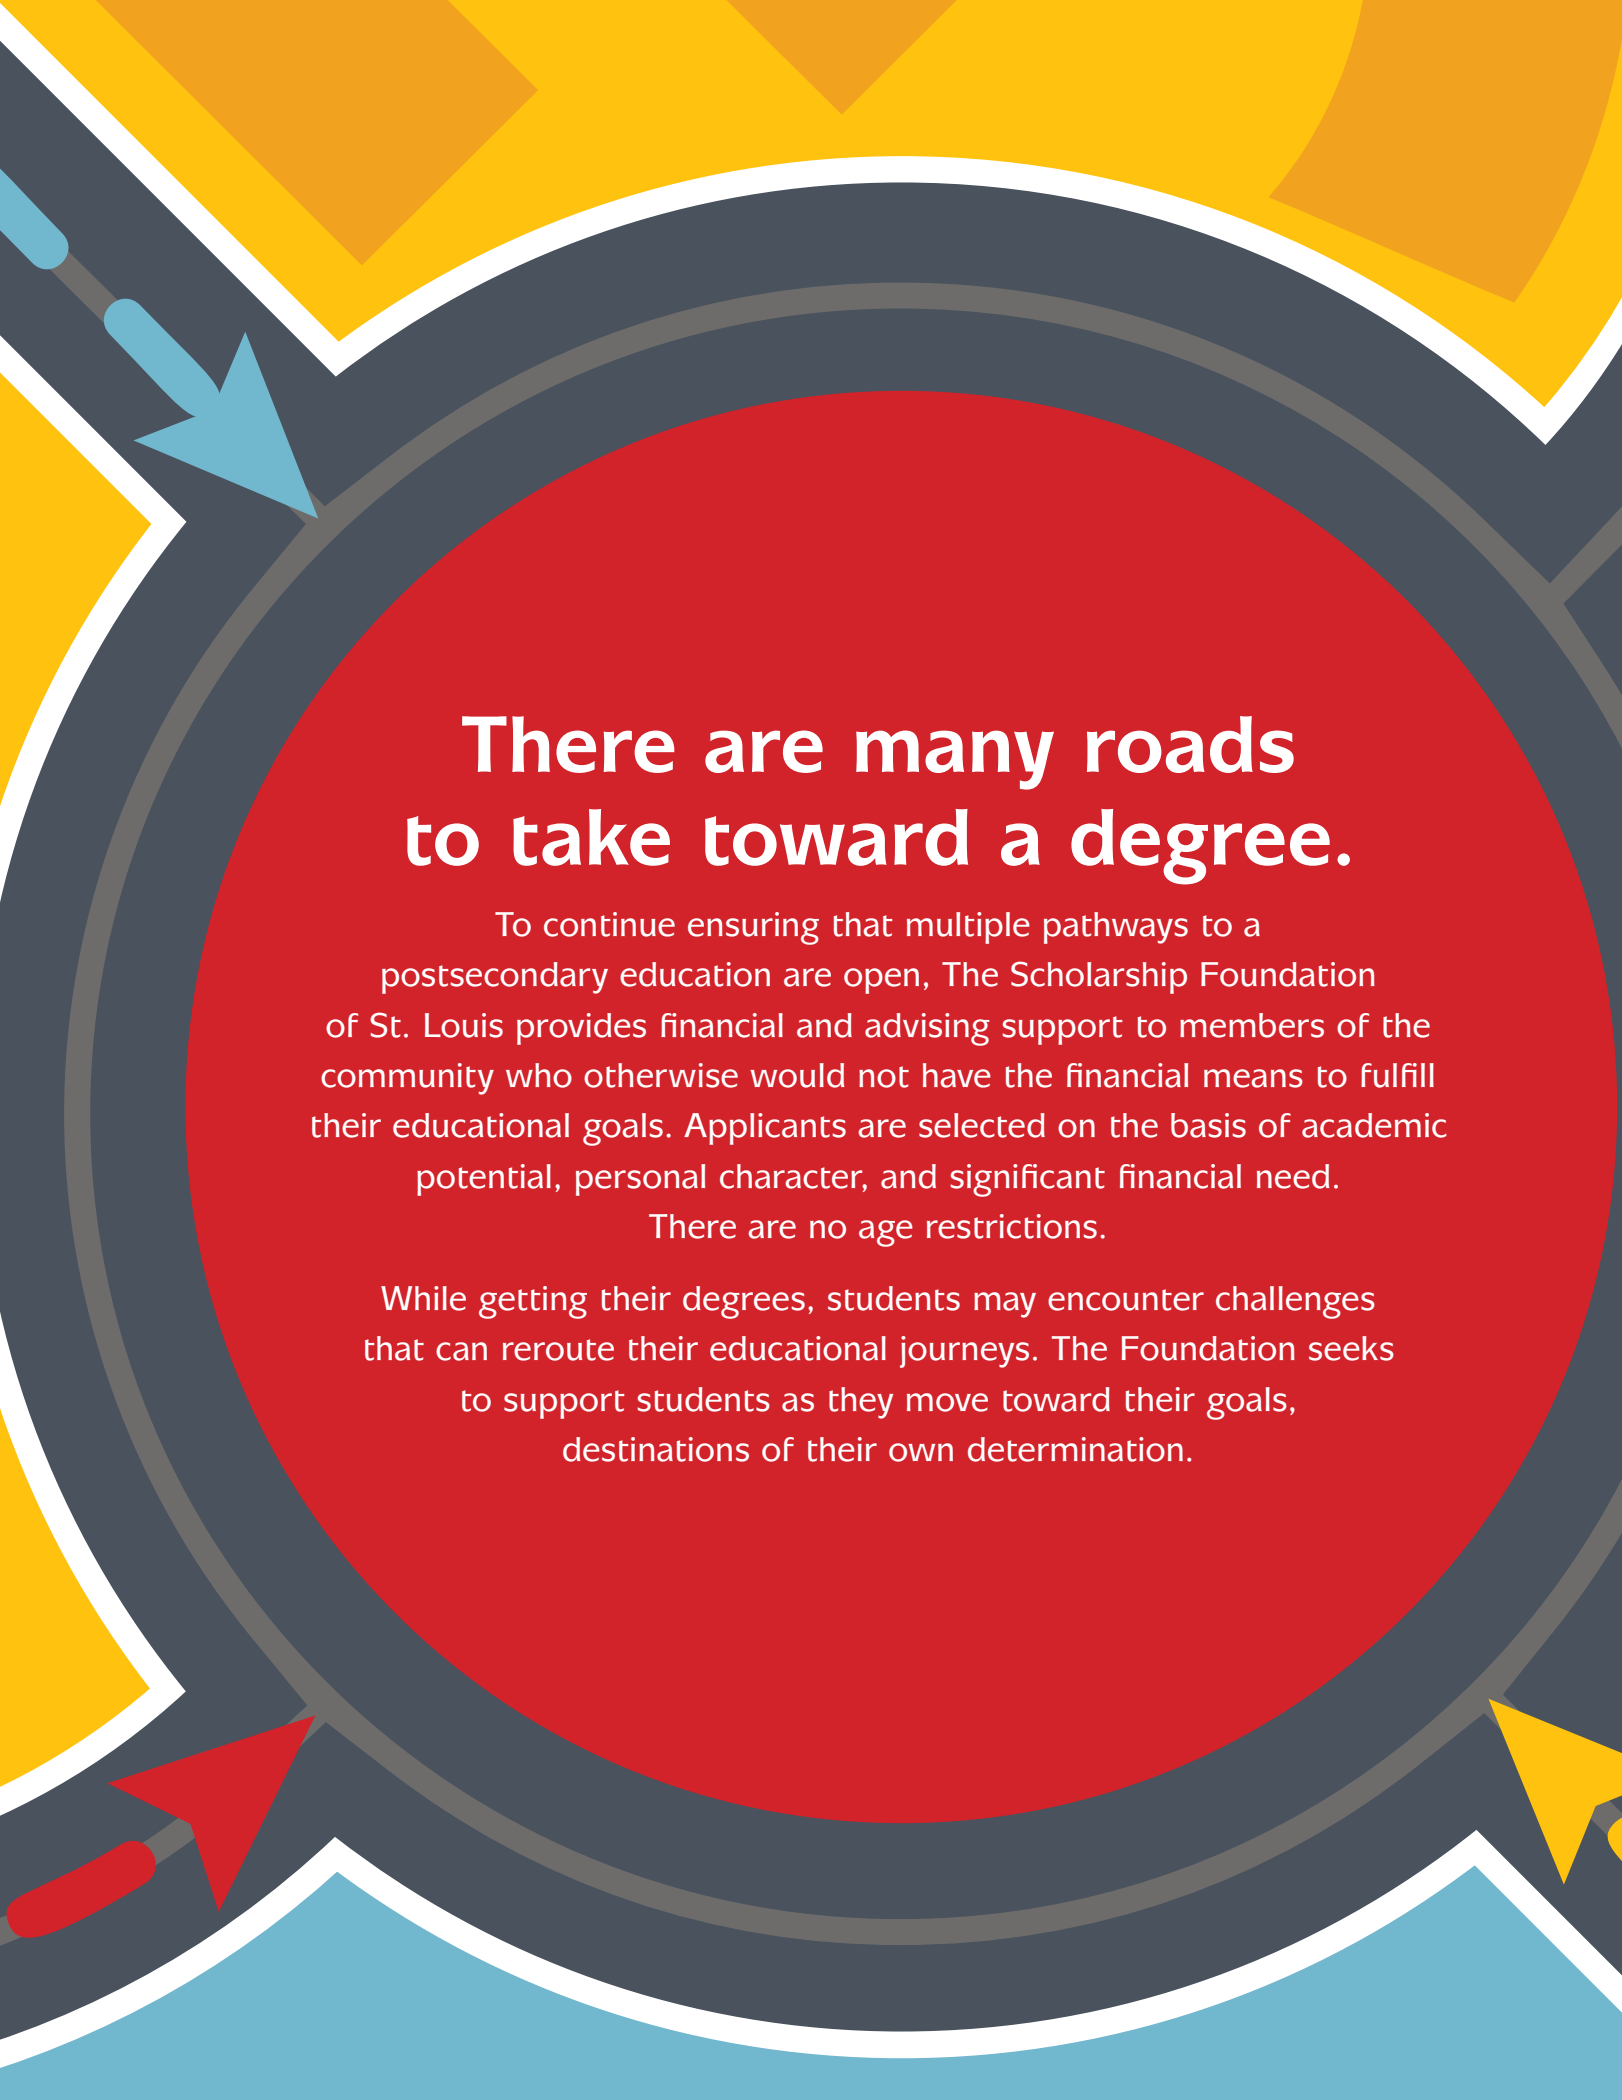  What do you see at coordinates (656, 1449) in the screenshot?
I see `destinations` at bounding box center [656, 1449].
